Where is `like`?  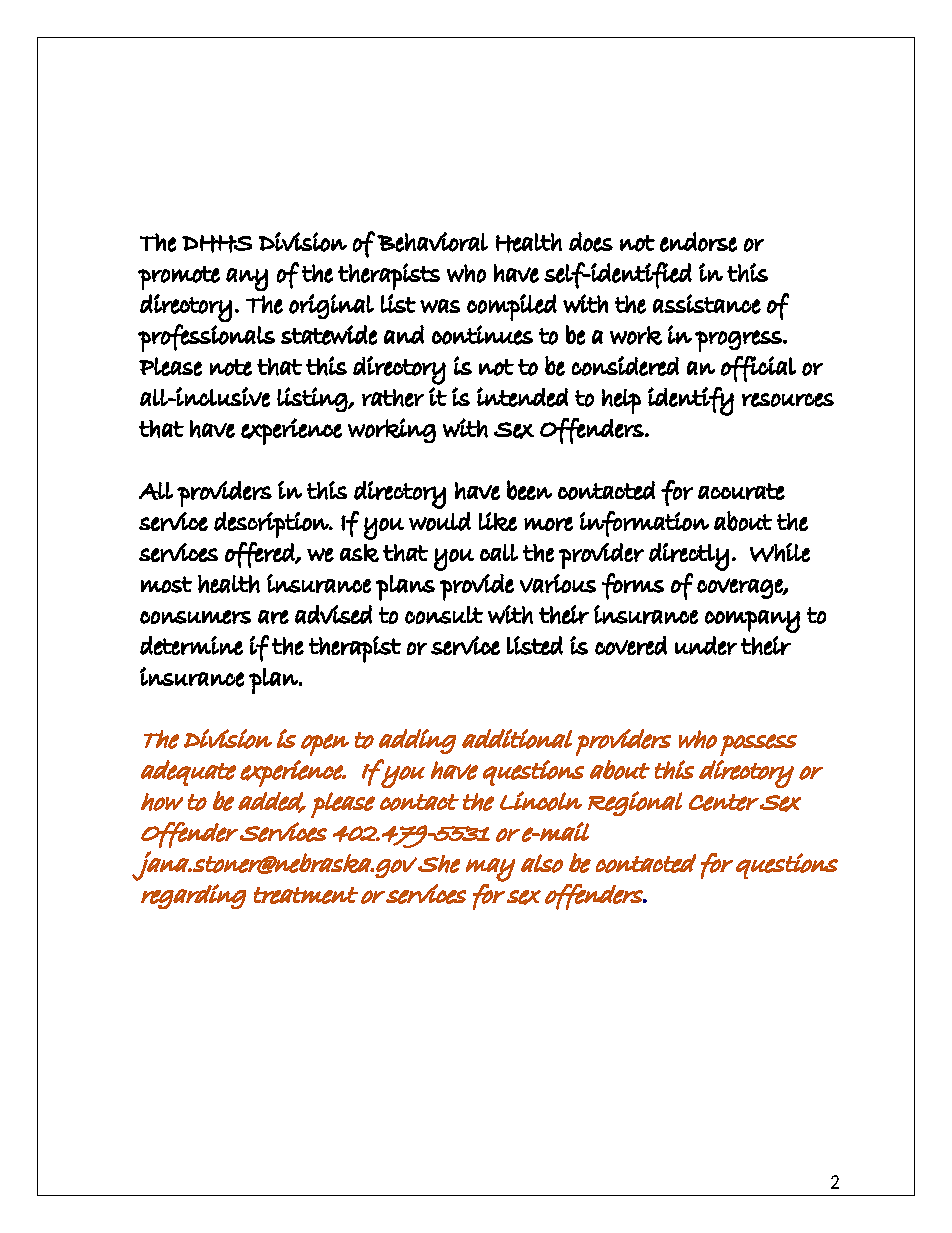 like is located at coordinates (498, 521).
